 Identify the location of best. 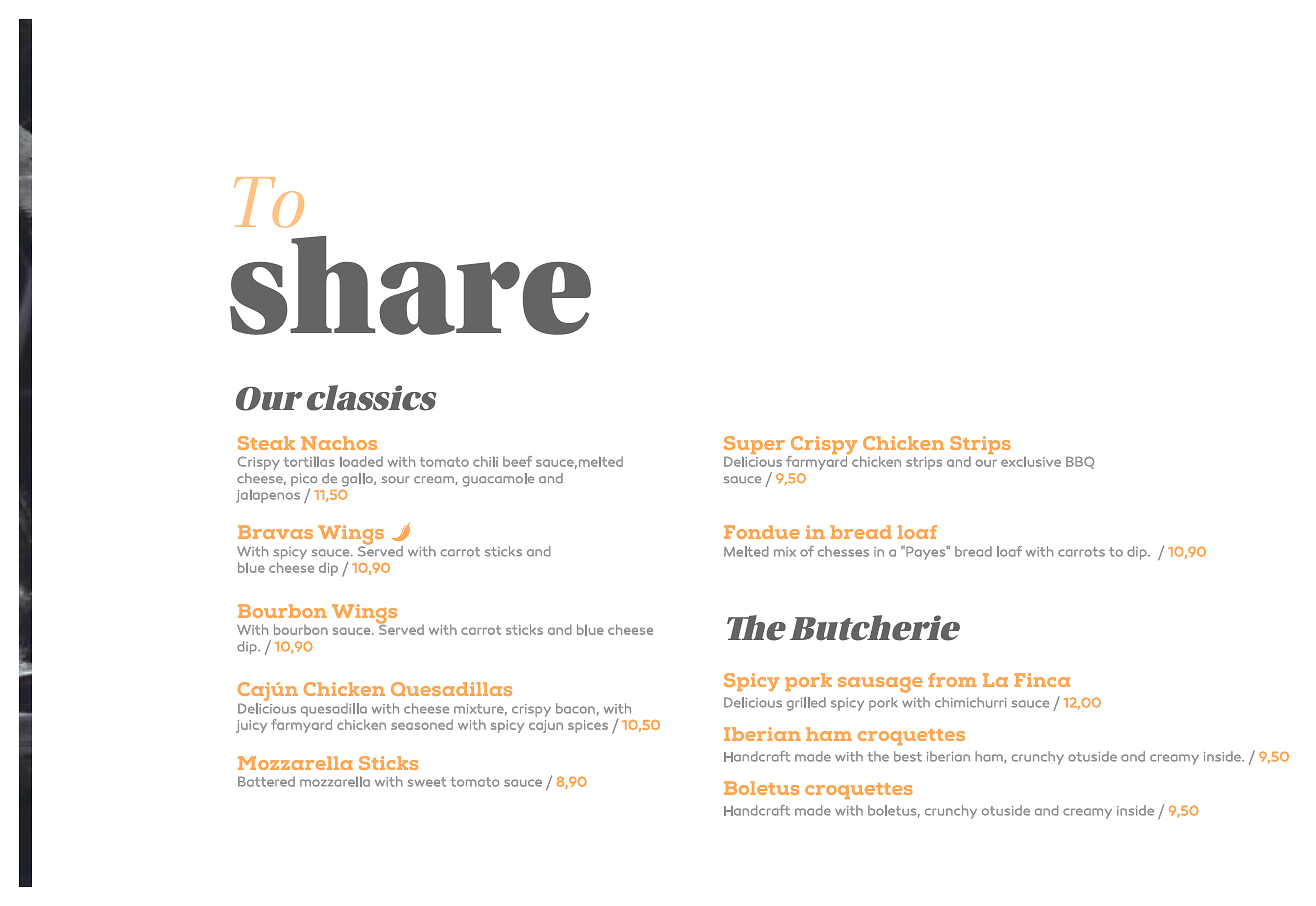
(908, 756).
